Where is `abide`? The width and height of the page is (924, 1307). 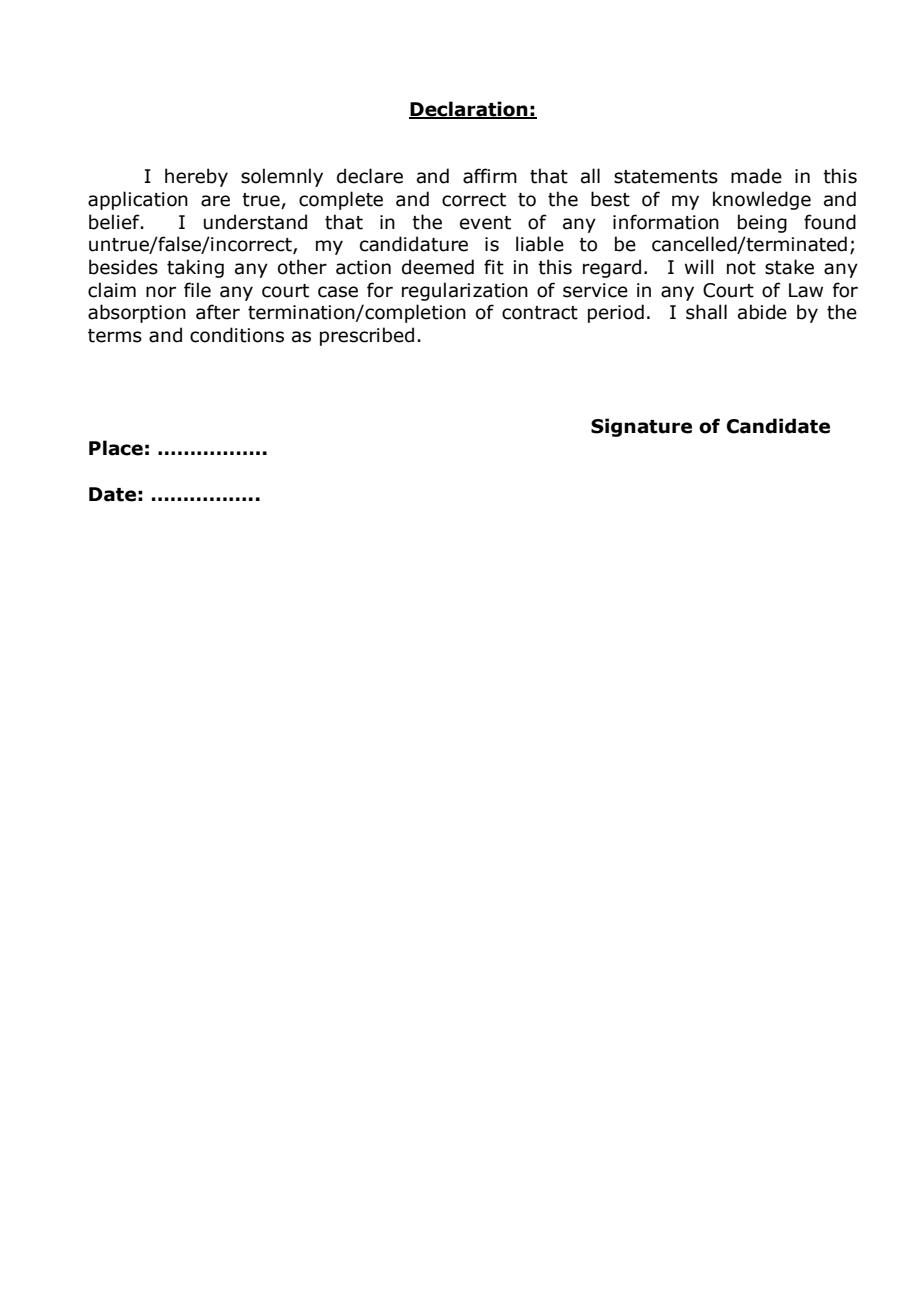 abide is located at coordinates (762, 312).
